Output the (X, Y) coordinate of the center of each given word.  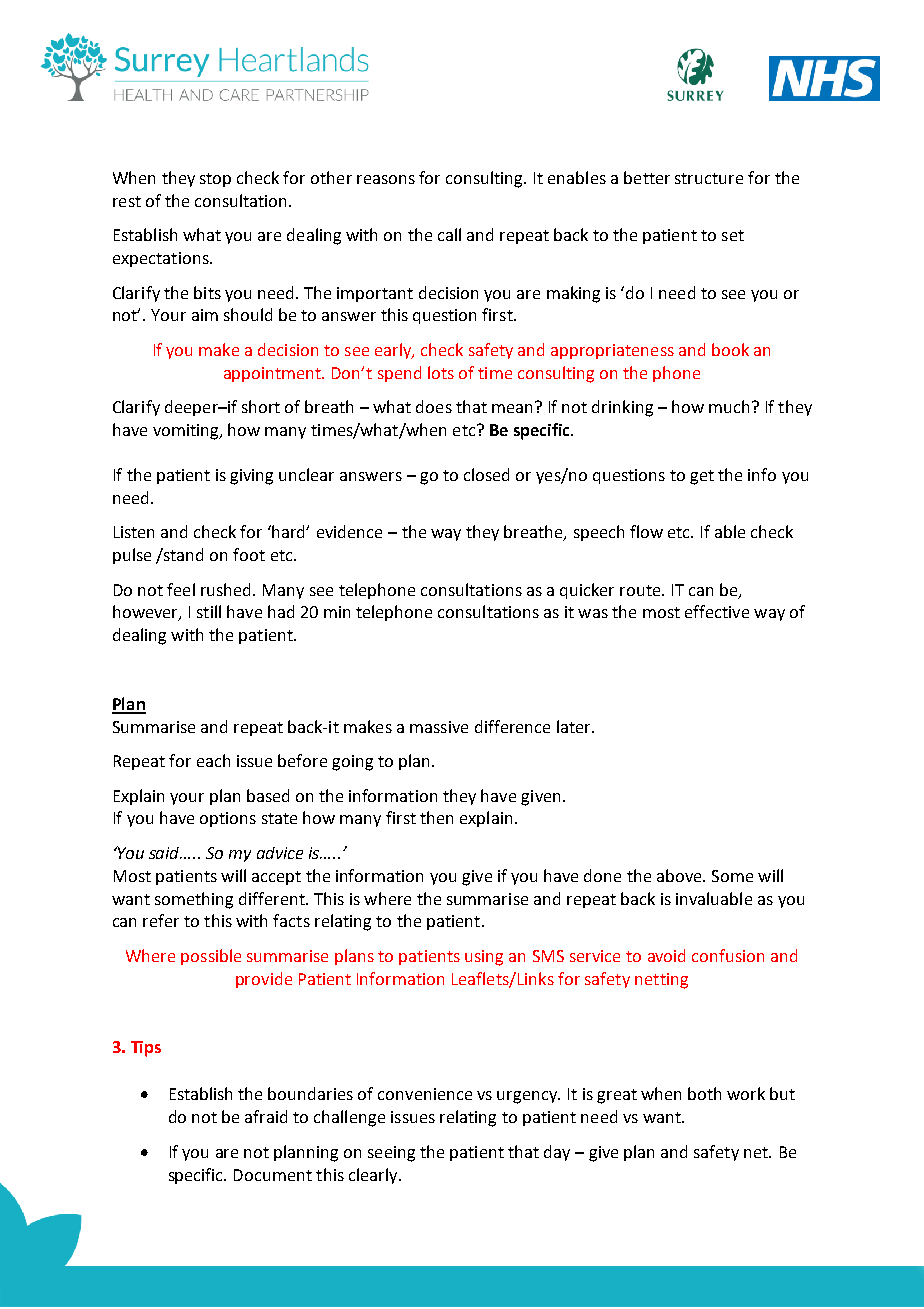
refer (161, 920)
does (434, 406)
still (209, 611)
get (702, 477)
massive (439, 727)
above (680, 875)
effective (717, 611)
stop (215, 180)
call (449, 234)
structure (709, 178)
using (484, 958)
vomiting (187, 432)
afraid (266, 1116)
